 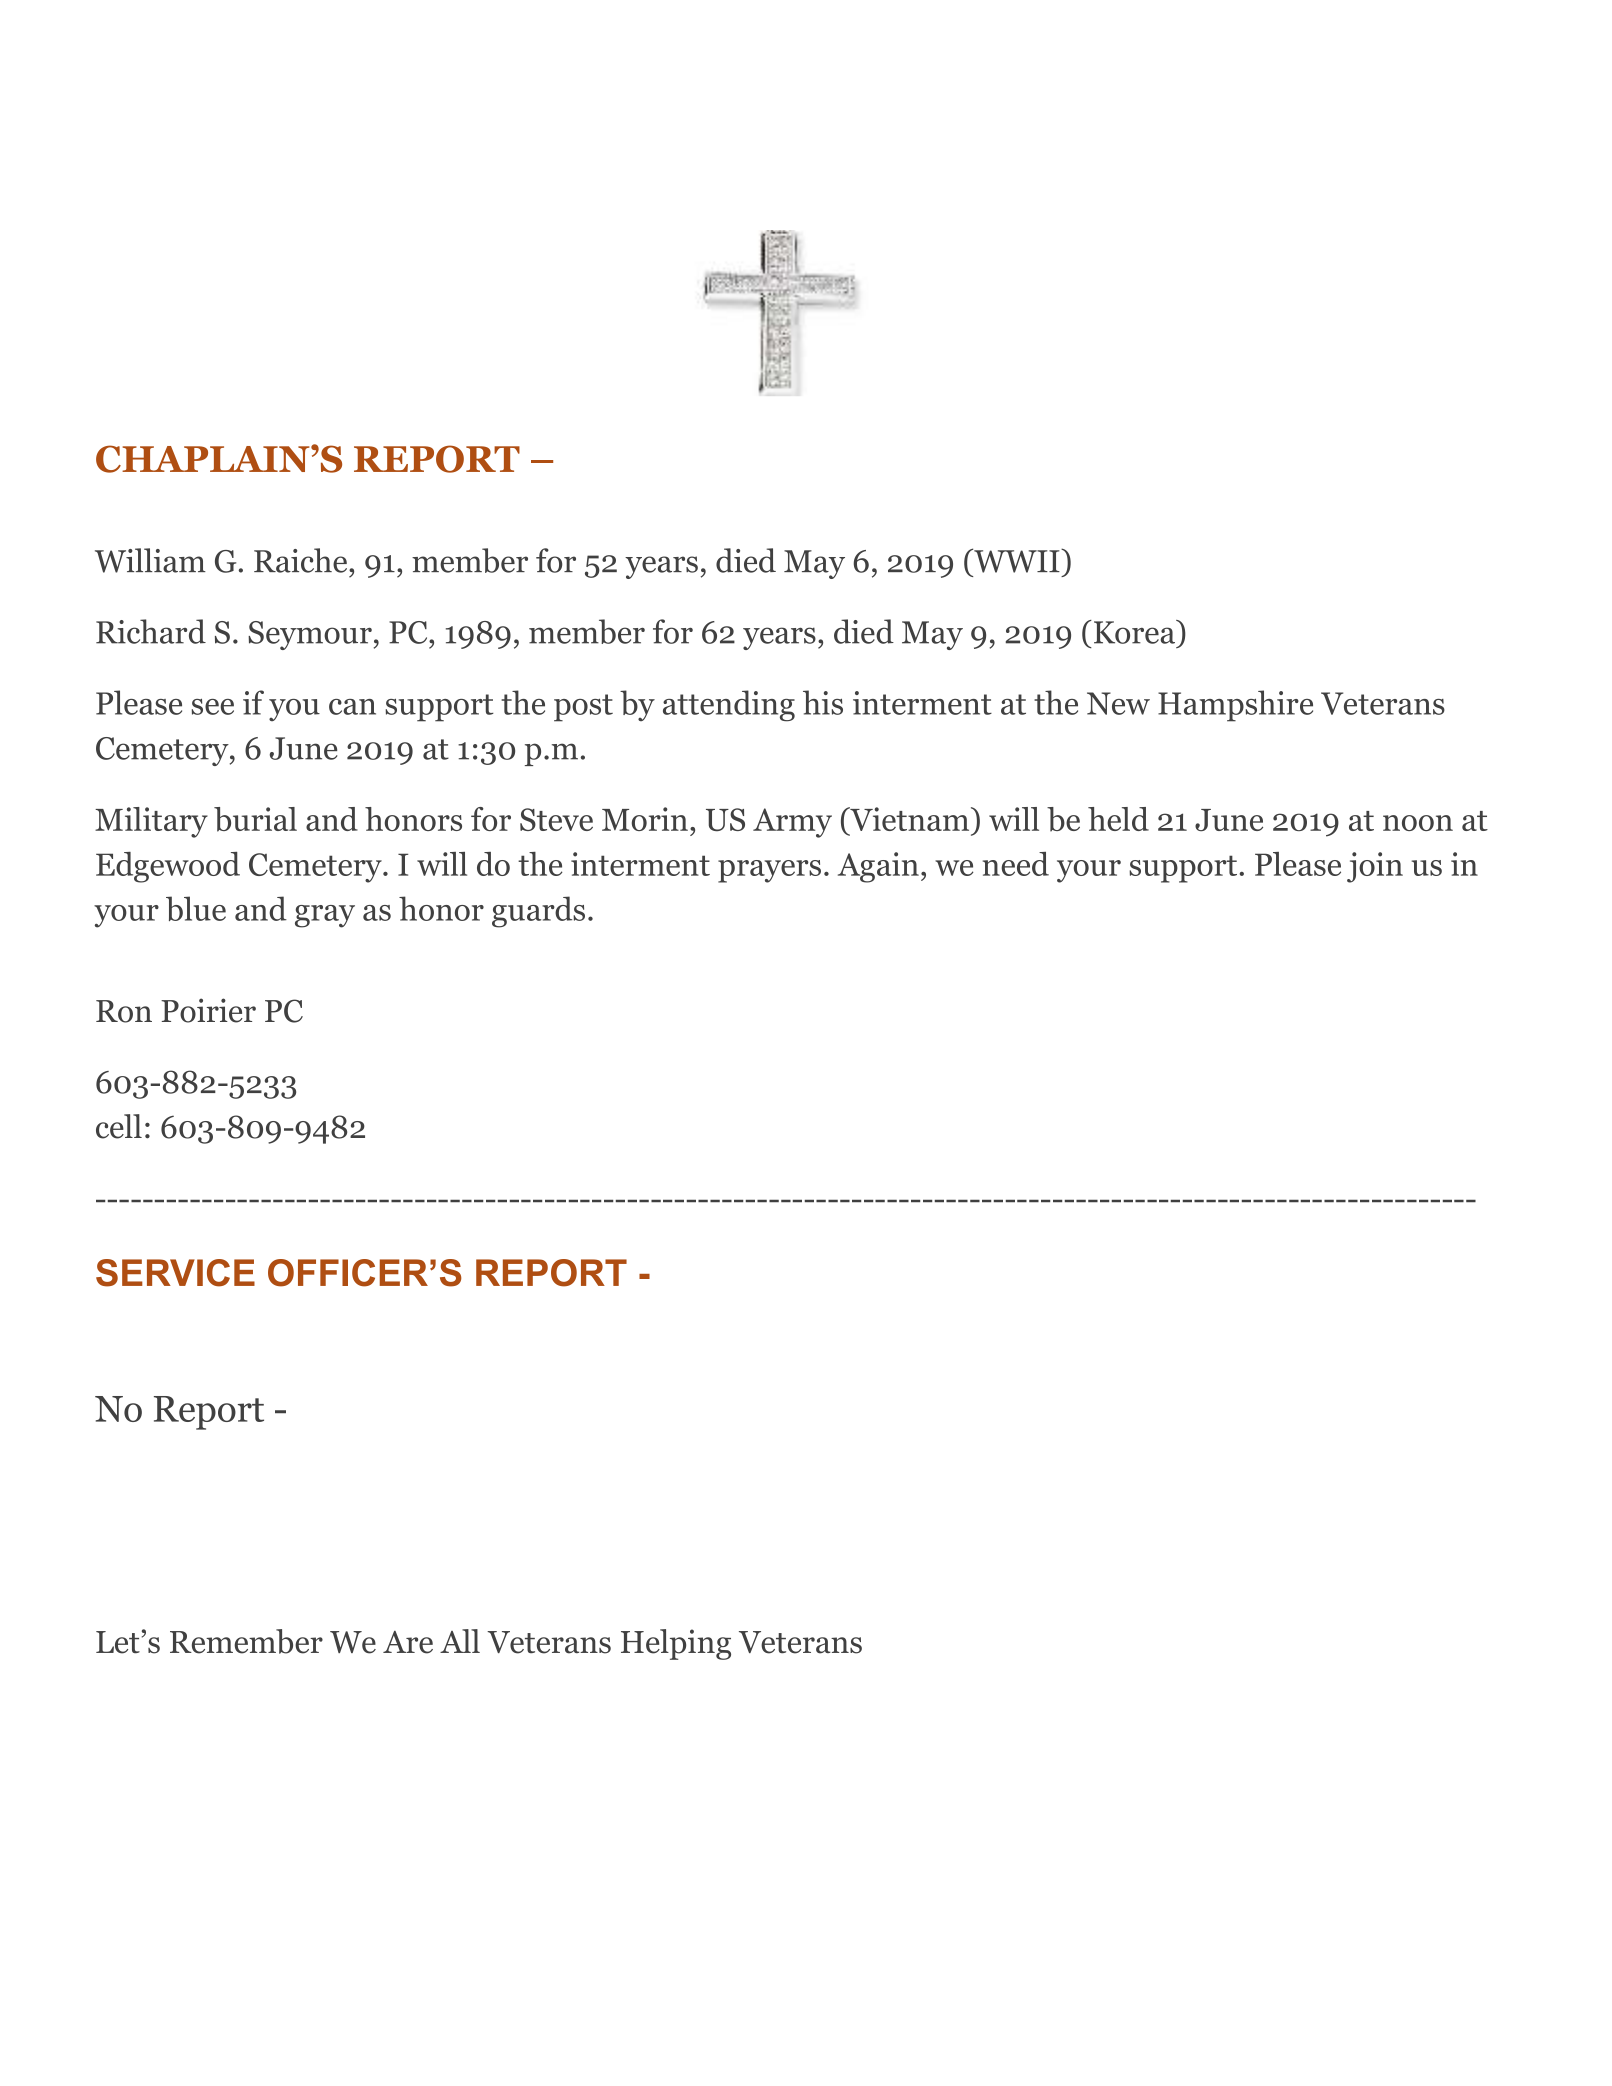 I want to click on join, so click(x=1375, y=867).
